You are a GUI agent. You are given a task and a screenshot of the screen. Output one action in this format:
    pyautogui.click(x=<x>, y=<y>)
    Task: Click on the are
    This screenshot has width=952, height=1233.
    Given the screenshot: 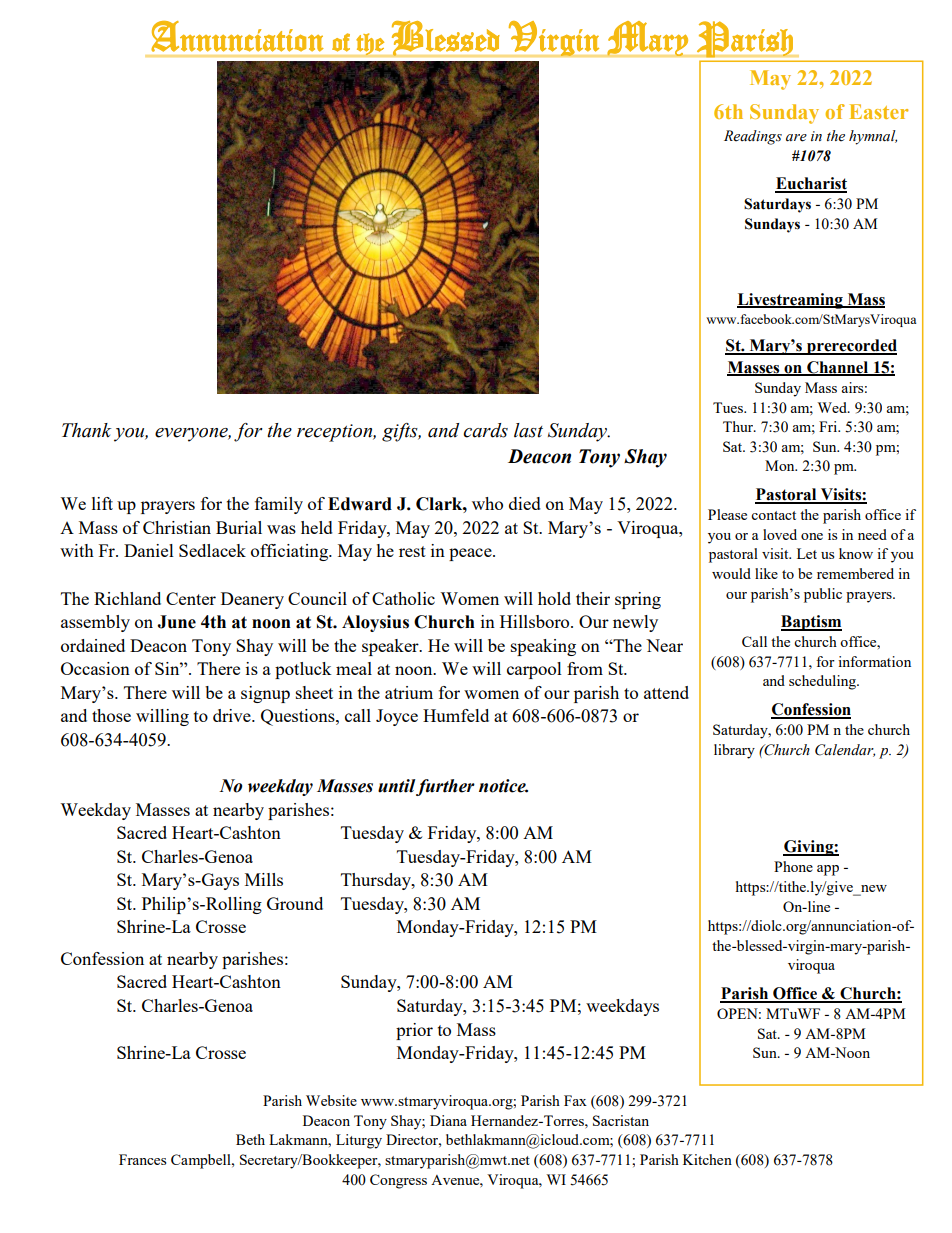 What is the action you would take?
    pyautogui.click(x=796, y=138)
